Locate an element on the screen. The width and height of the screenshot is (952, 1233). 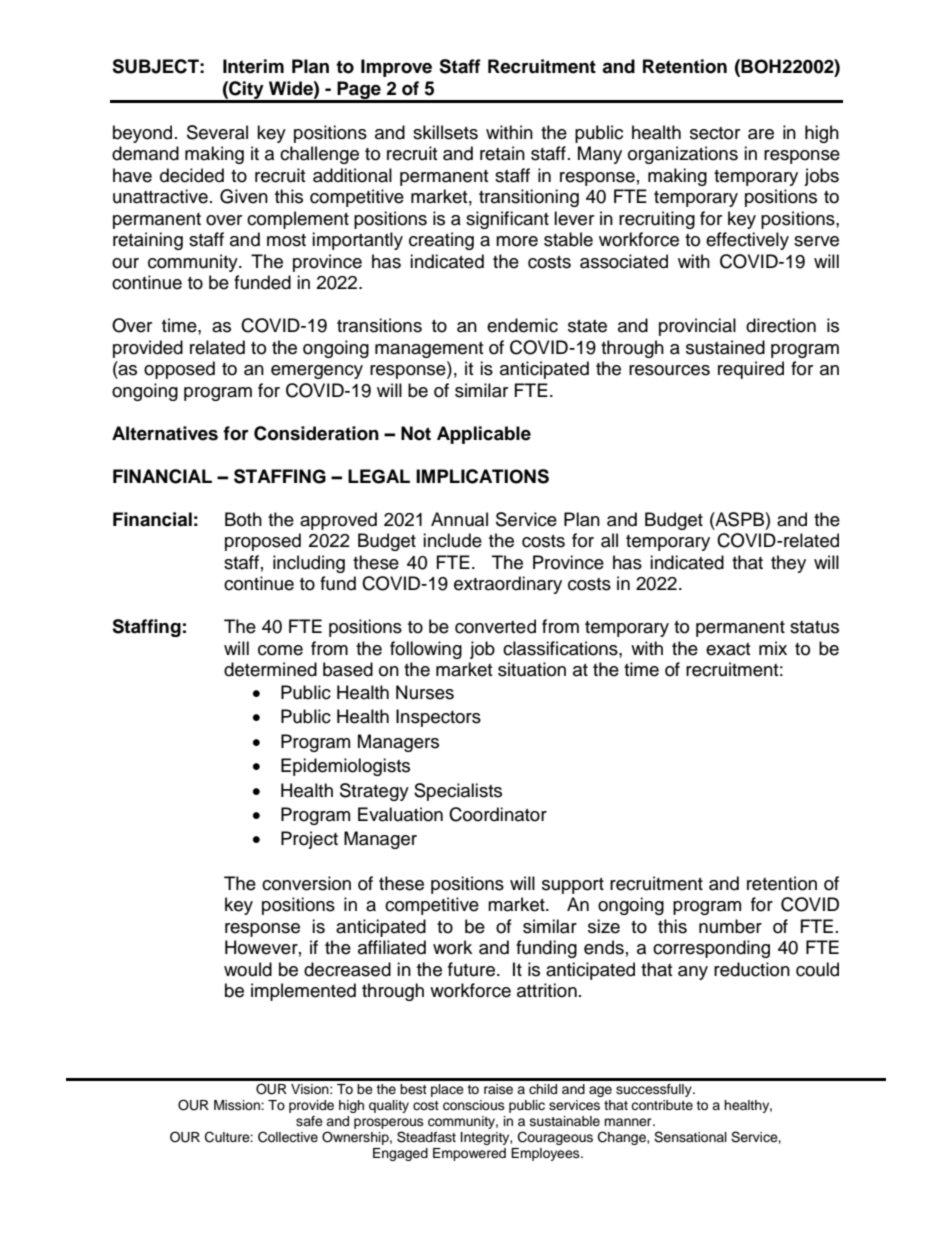
converted is located at coordinates (495, 626).
